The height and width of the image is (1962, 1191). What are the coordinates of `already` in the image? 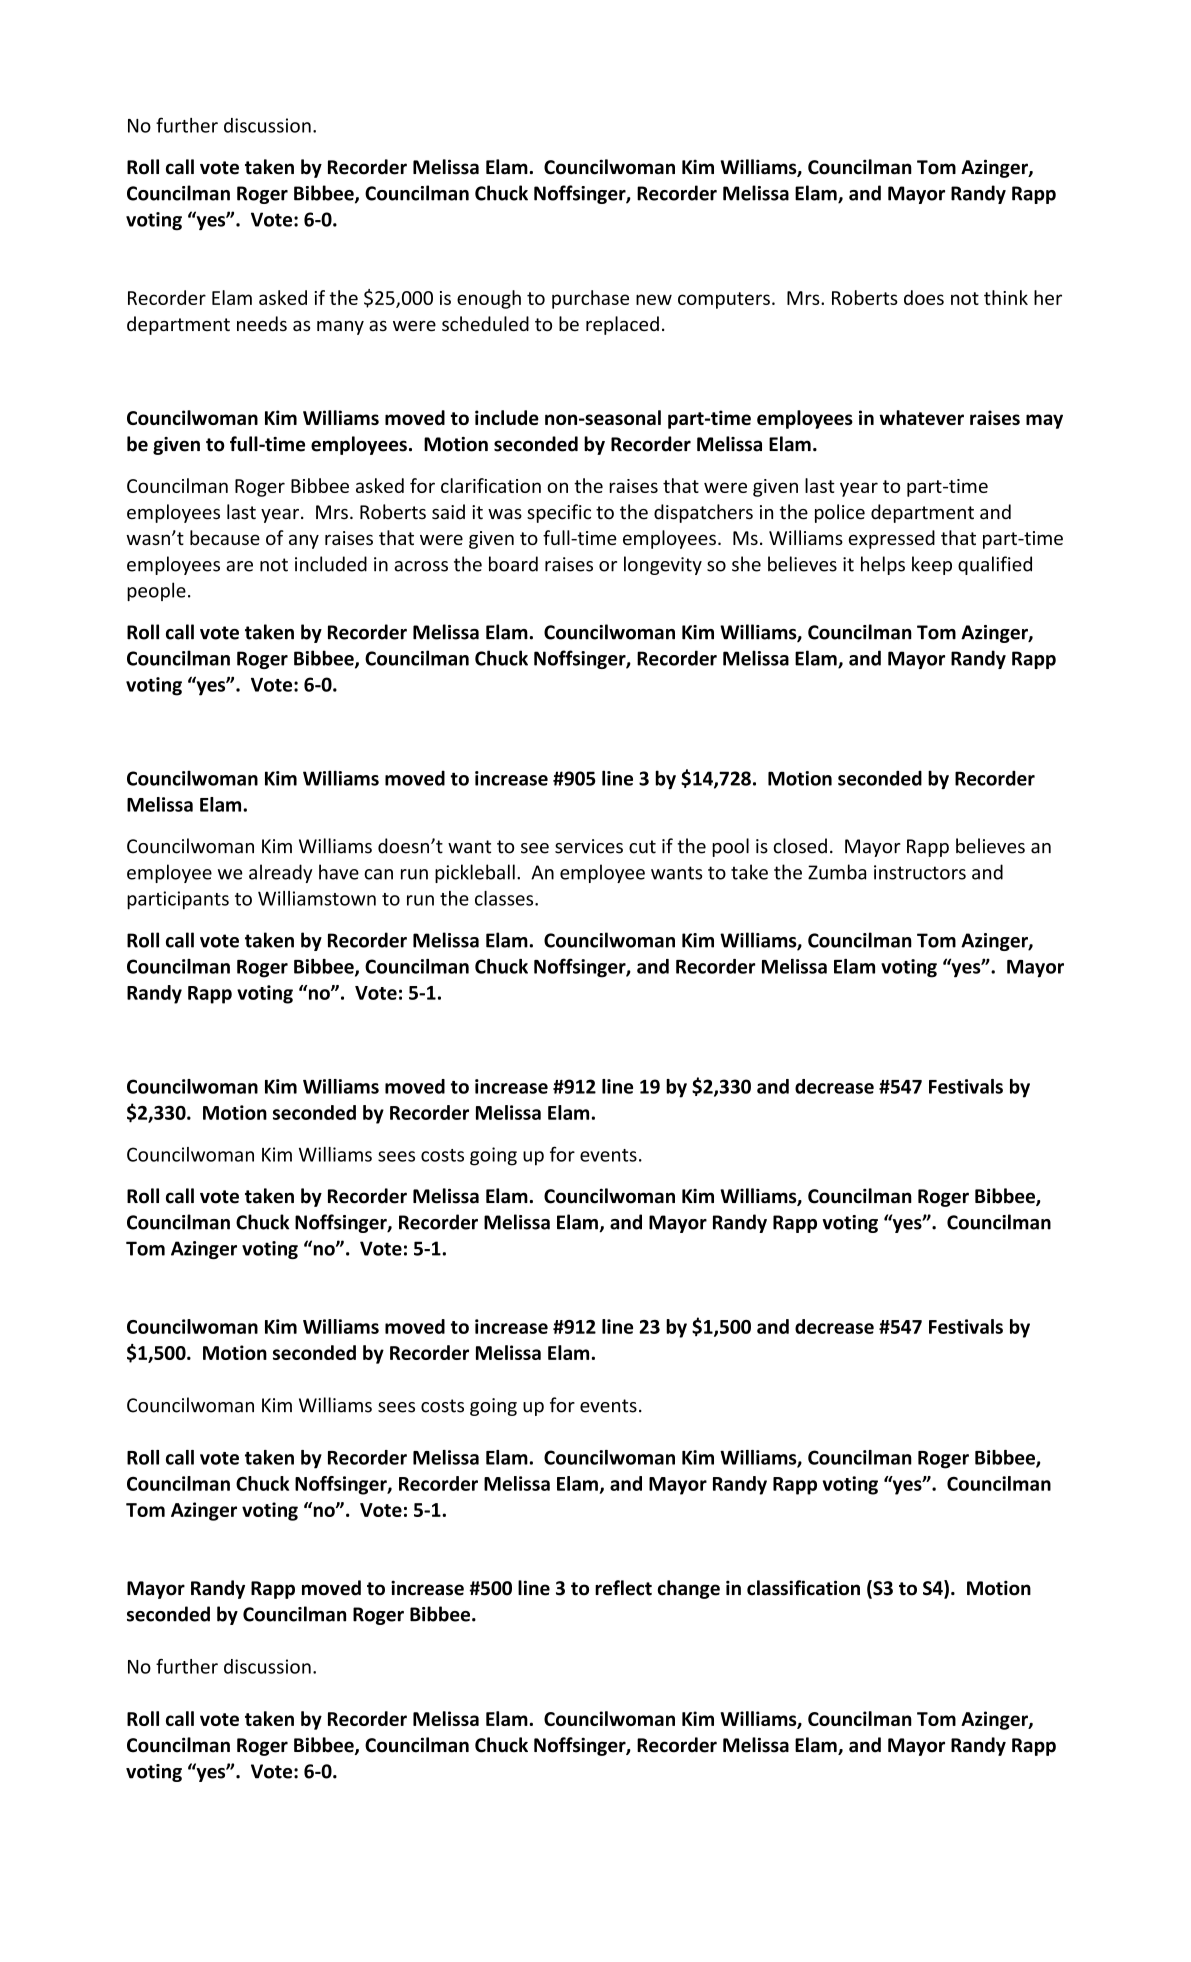 It's located at (281, 873).
